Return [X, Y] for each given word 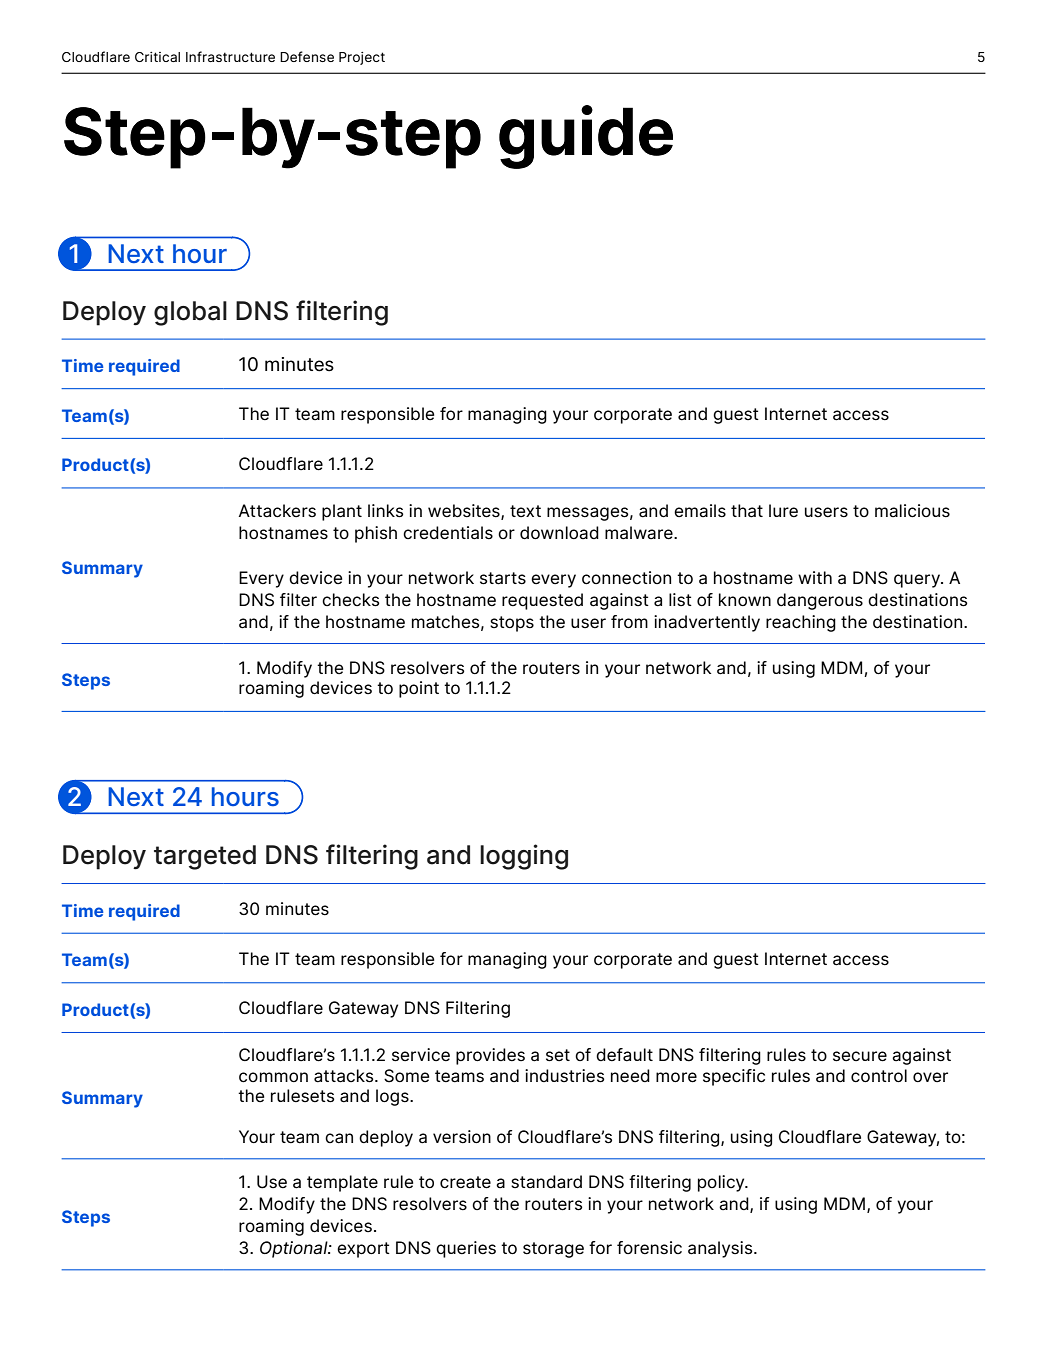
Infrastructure [230, 56]
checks [351, 600]
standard [546, 1182]
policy [722, 1183]
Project [362, 58]
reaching [801, 623]
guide [586, 137]
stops [512, 624]
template [342, 1183]
